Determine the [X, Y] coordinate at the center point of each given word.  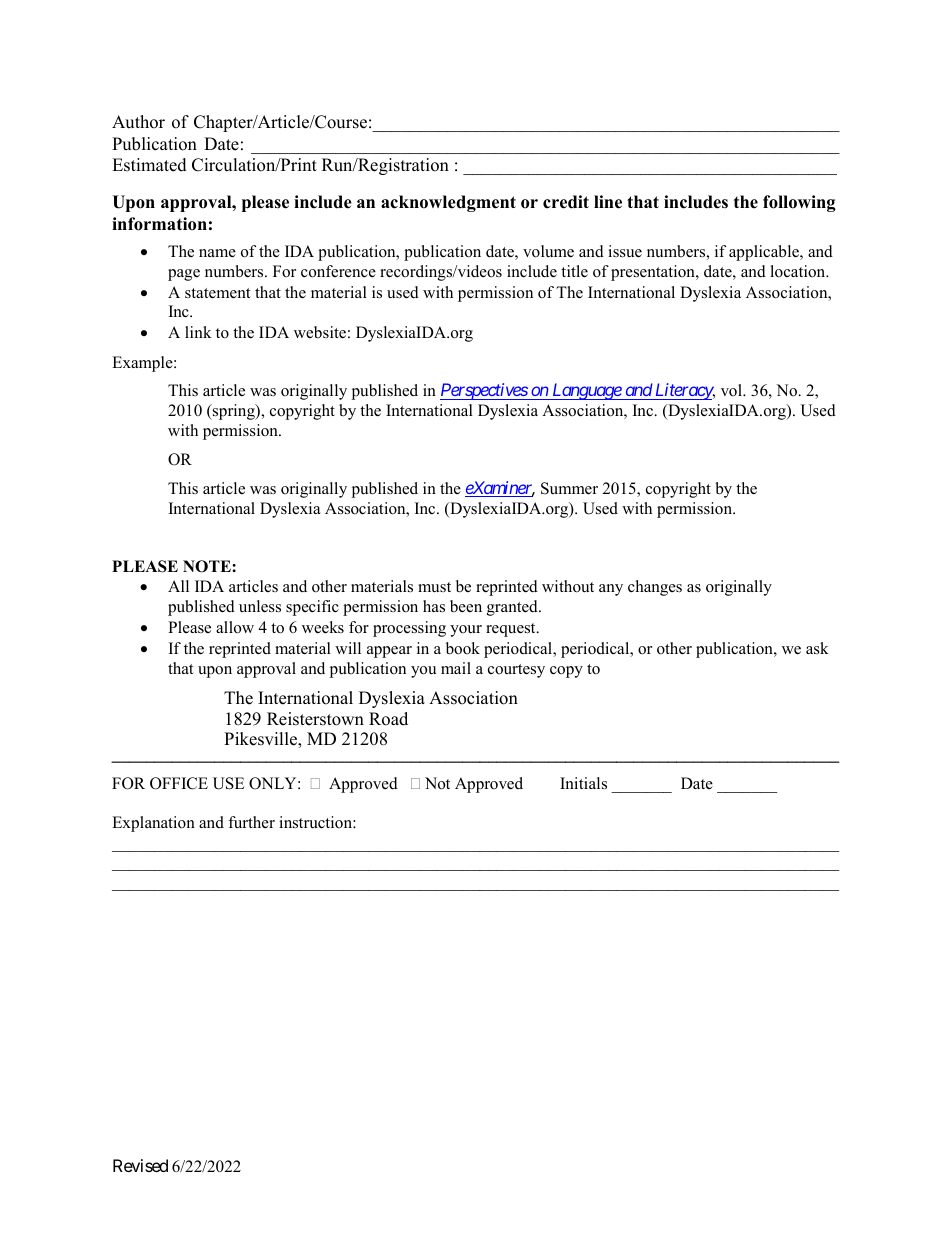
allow [235, 627]
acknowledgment [448, 203]
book [463, 648]
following [799, 203]
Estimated [149, 165]
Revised [140, 1165]
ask [817, 648]
